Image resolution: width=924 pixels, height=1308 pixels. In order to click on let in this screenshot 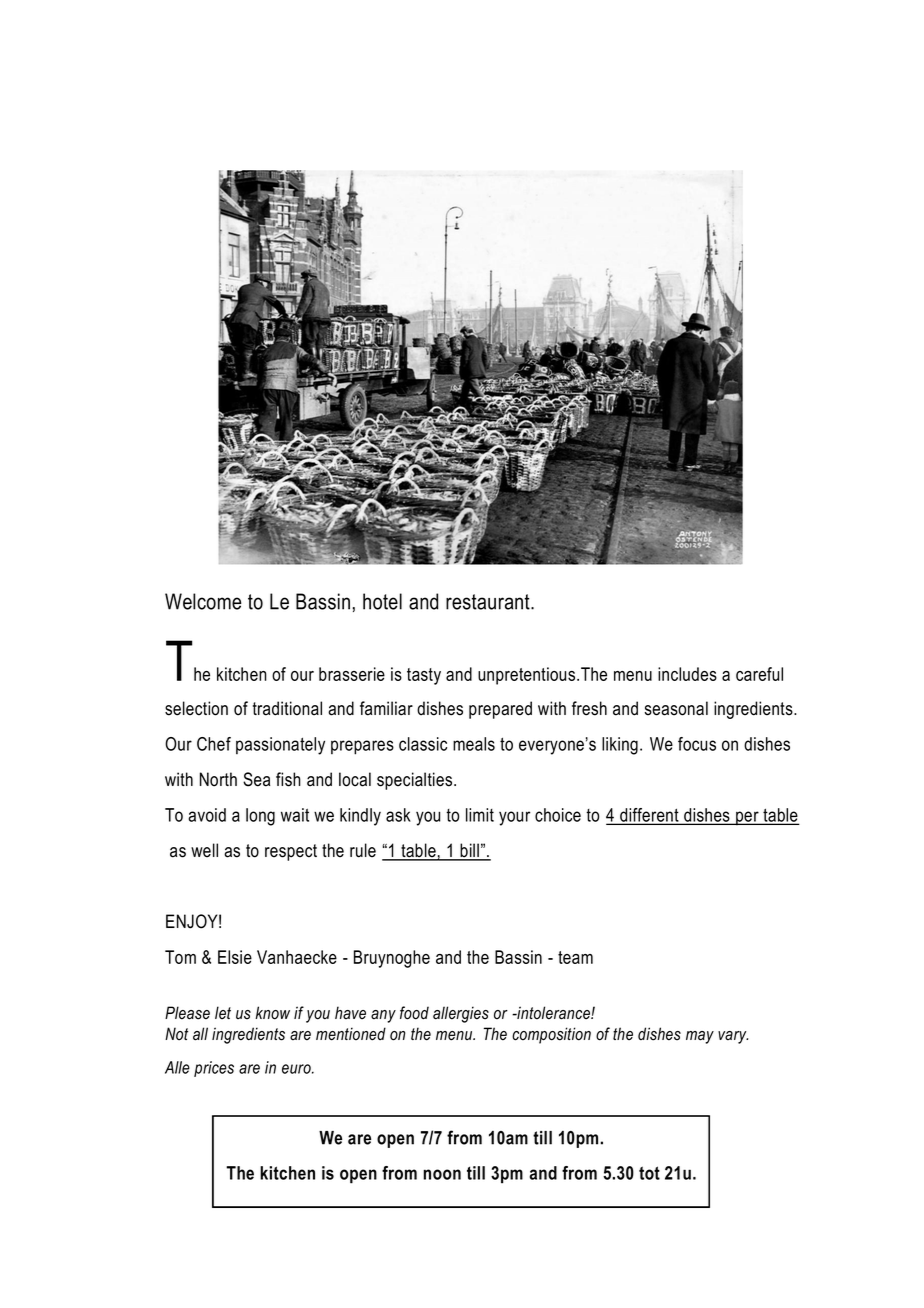, I will do `click(223, 1013)`.
